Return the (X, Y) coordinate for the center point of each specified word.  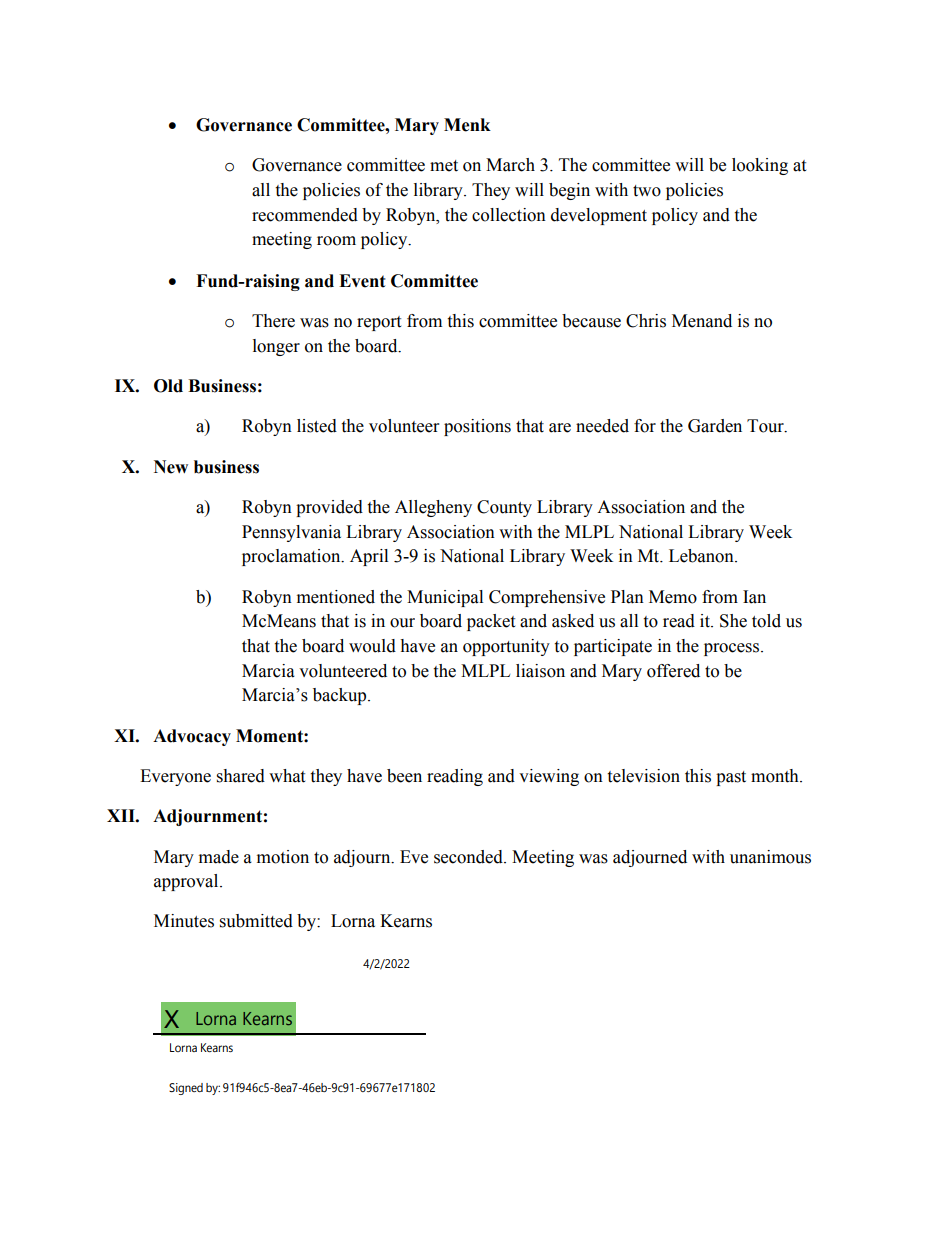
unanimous (770, 857)
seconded (469, 857)
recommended (305, 215)
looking (760, 166)
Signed (186, 1089)
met (444, 166)
